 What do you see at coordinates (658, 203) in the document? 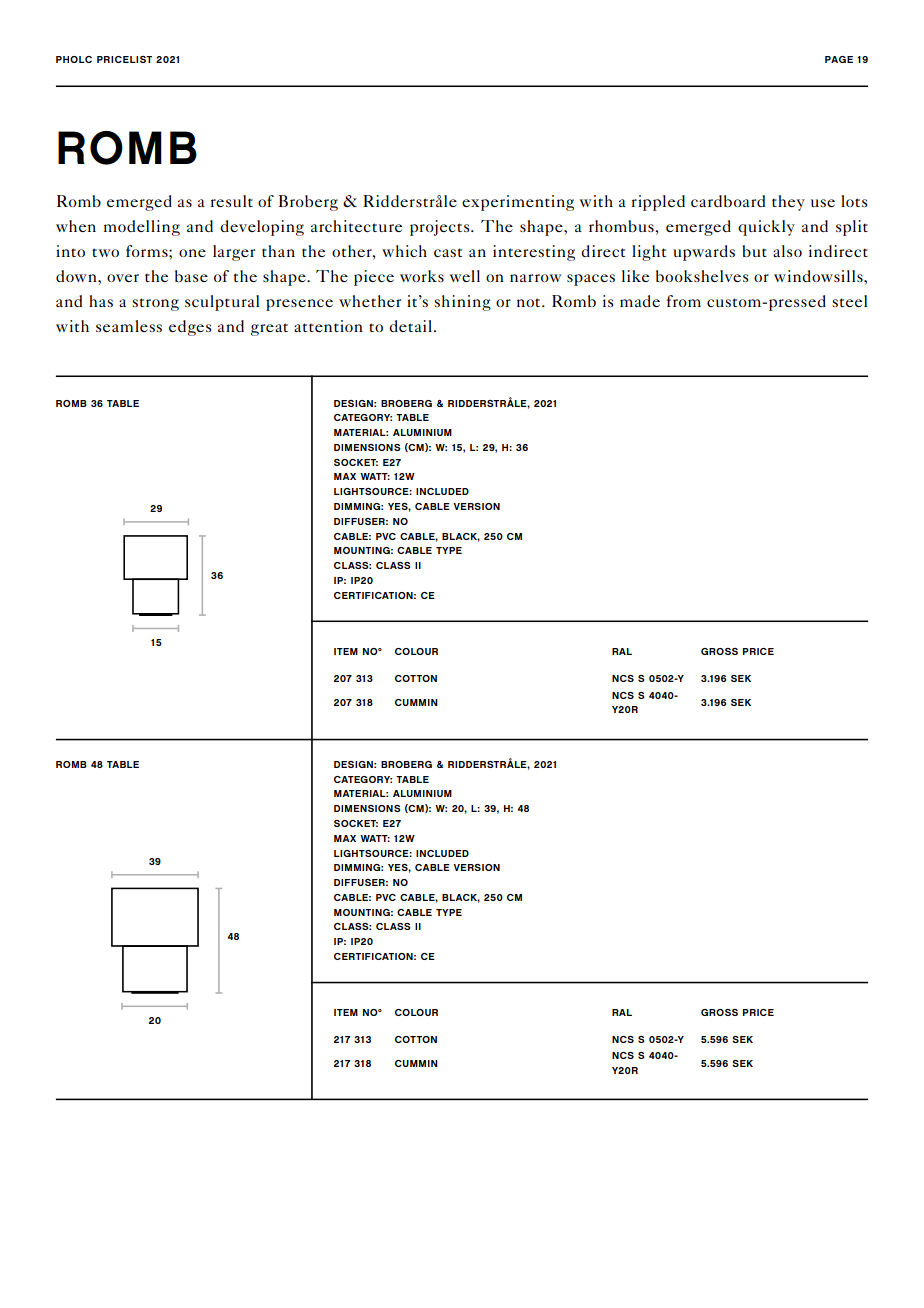
I see `rippled` at bounding box center [658, 203].
